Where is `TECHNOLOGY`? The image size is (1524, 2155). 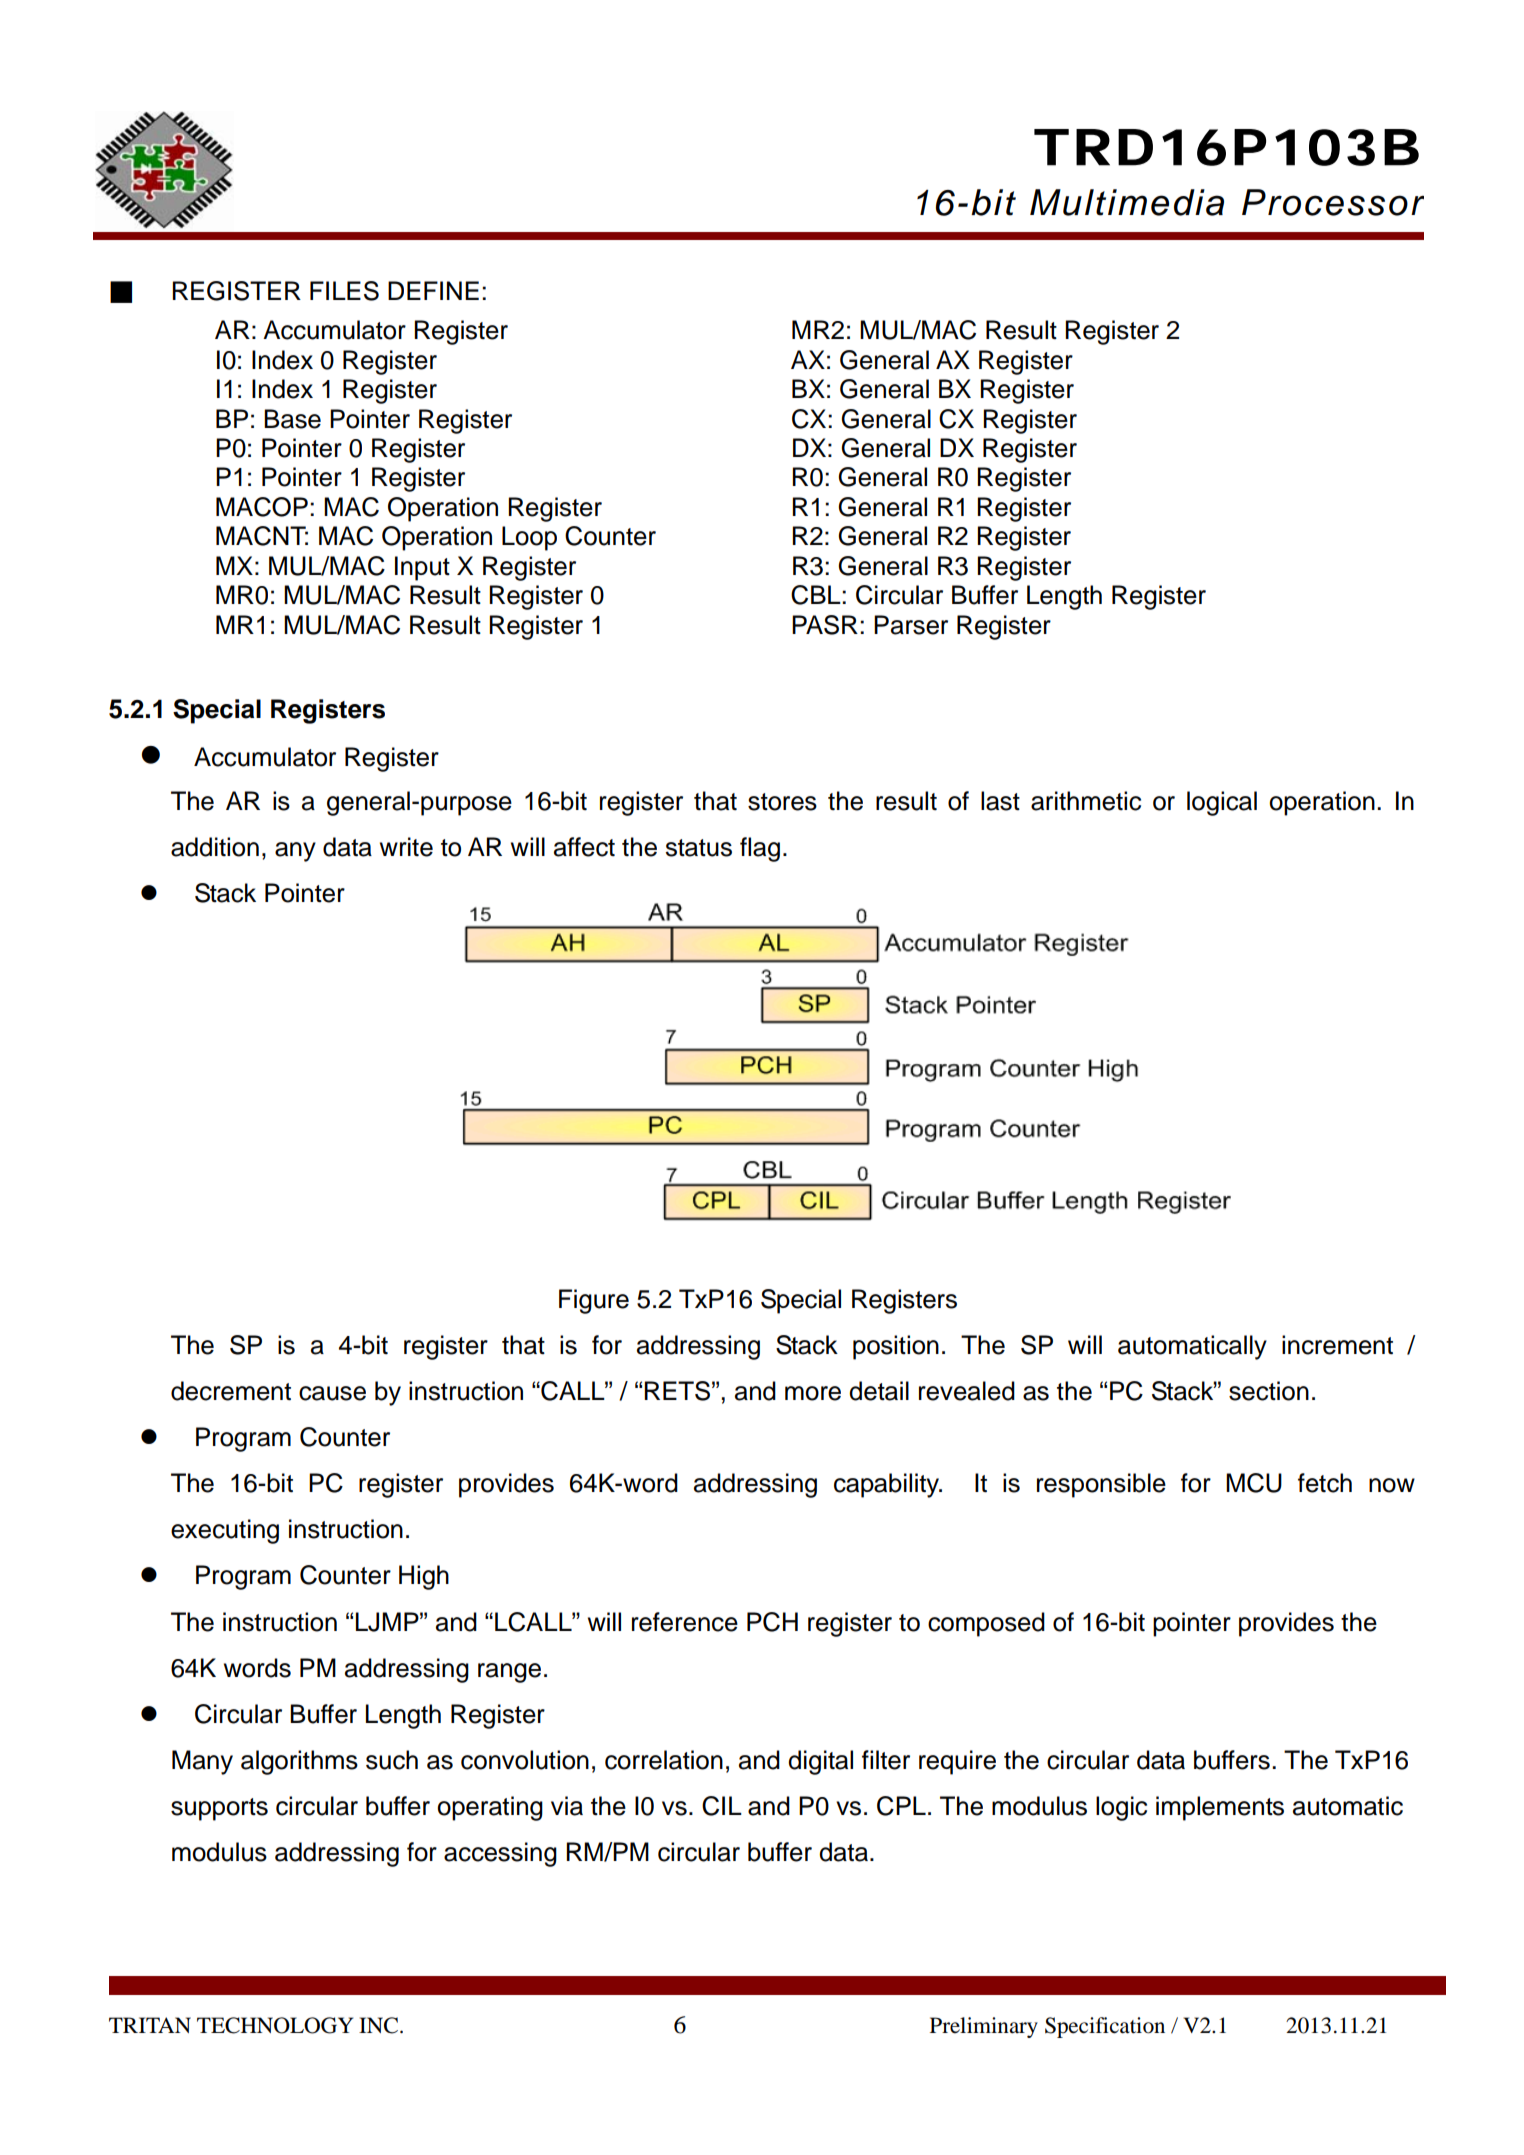 TECHNOLOGY is located at coordinates (275, 2025).
